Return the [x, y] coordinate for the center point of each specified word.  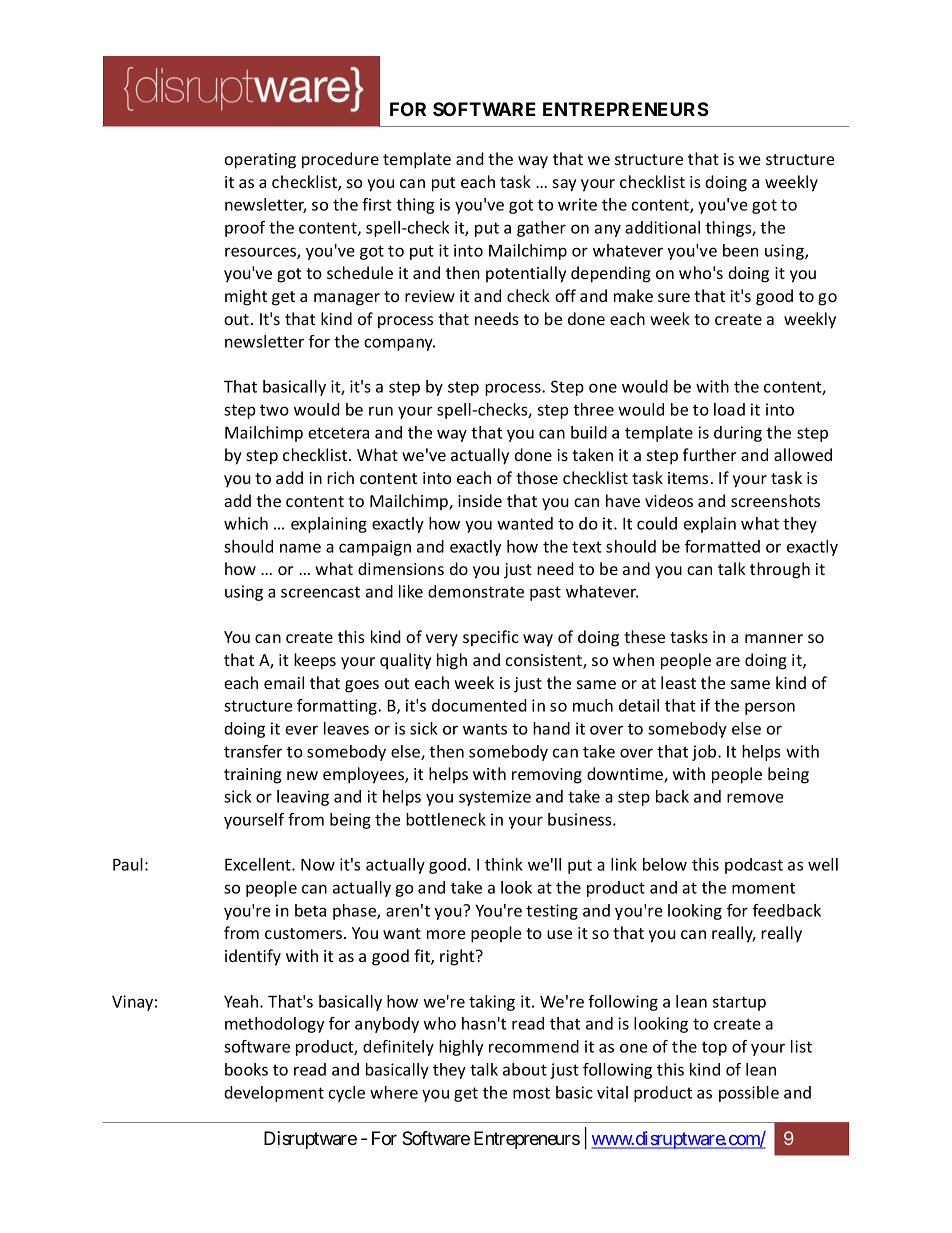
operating [260, 161]
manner [774, 638]
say [564, 185]
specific [491, 638]
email [284, 682]
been [740, 250]
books [246, 1069]
